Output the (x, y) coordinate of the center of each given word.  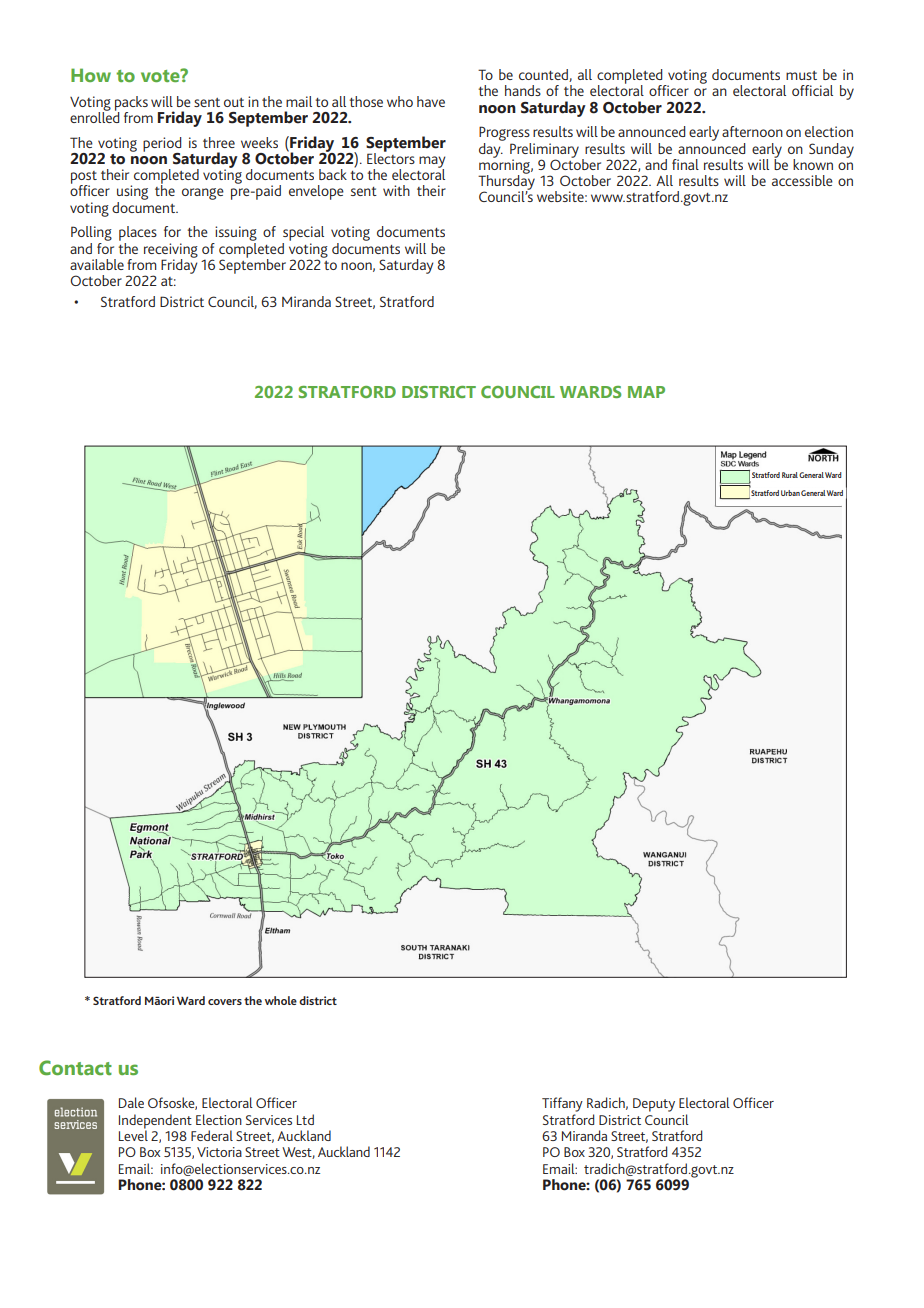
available (97, 264)
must (801, 75)
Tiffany (562, 1104)
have (431, 101)
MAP (646, 392)
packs (131, 104)
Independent (155, 1122)
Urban (790, 493)
